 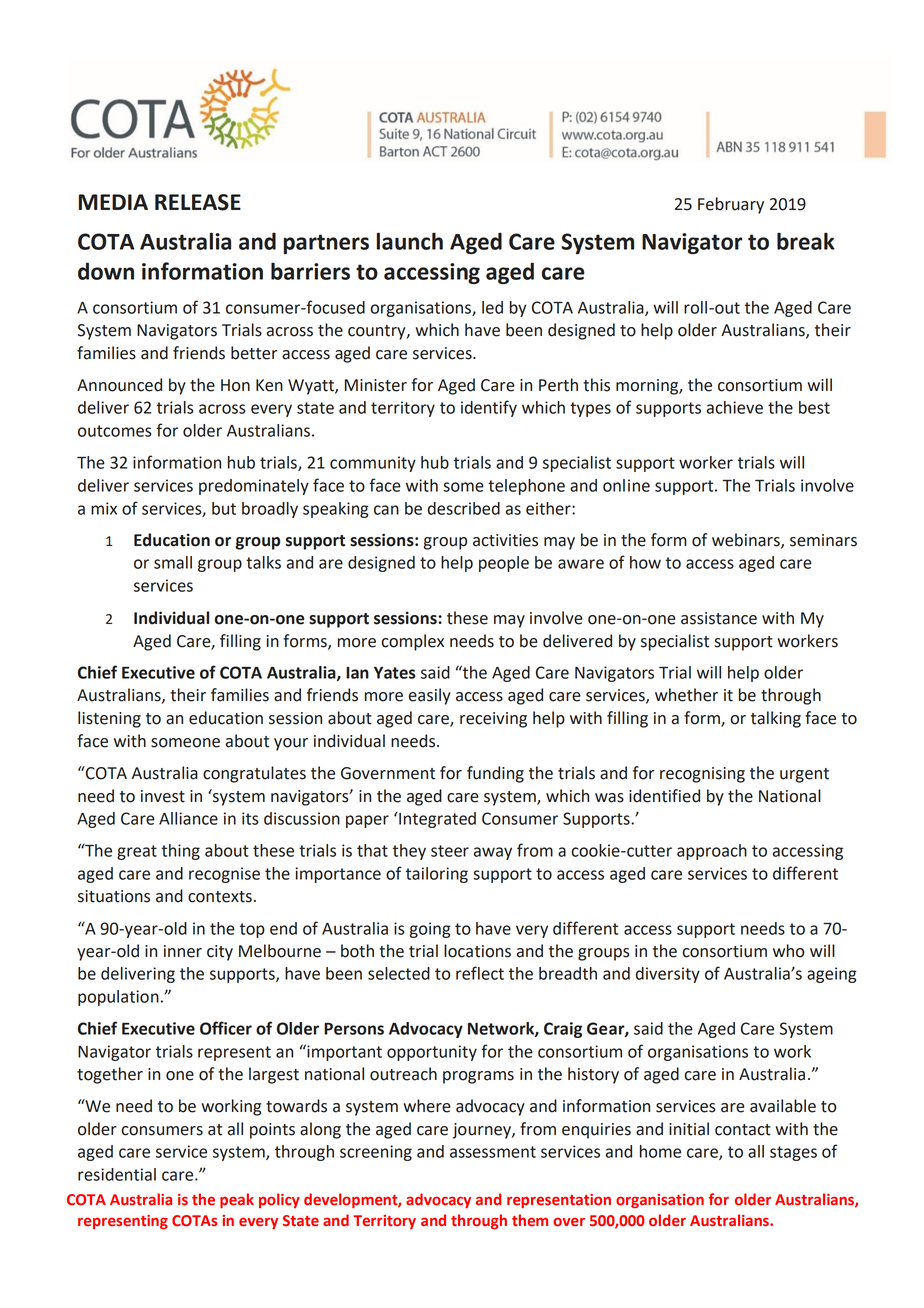 What do you see at coordinates (731, 205) in the page?
I see `February` at bounding box center [731, 205].
